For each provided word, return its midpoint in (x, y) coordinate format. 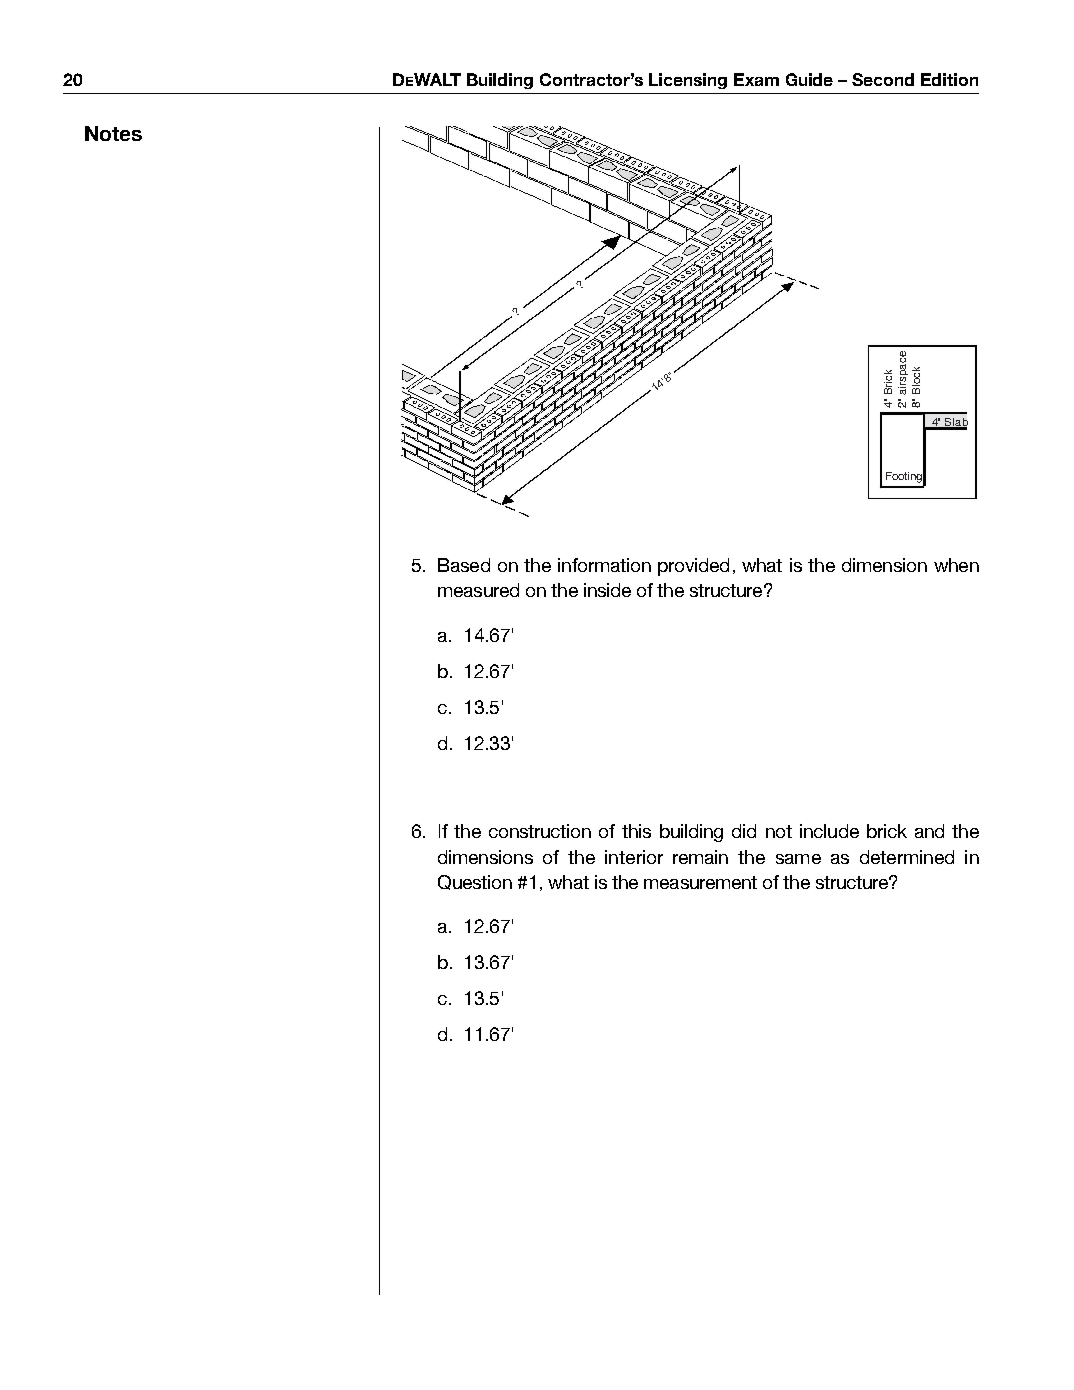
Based (464, 565)
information (604, 565)
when (956, 565)
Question (475, 882)
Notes (113, 133)
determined (907, 857)
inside (607, 590)
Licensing (688, 81)
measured (478, 590)
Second (883, 79)
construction (540, 831)
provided (693, 567)
